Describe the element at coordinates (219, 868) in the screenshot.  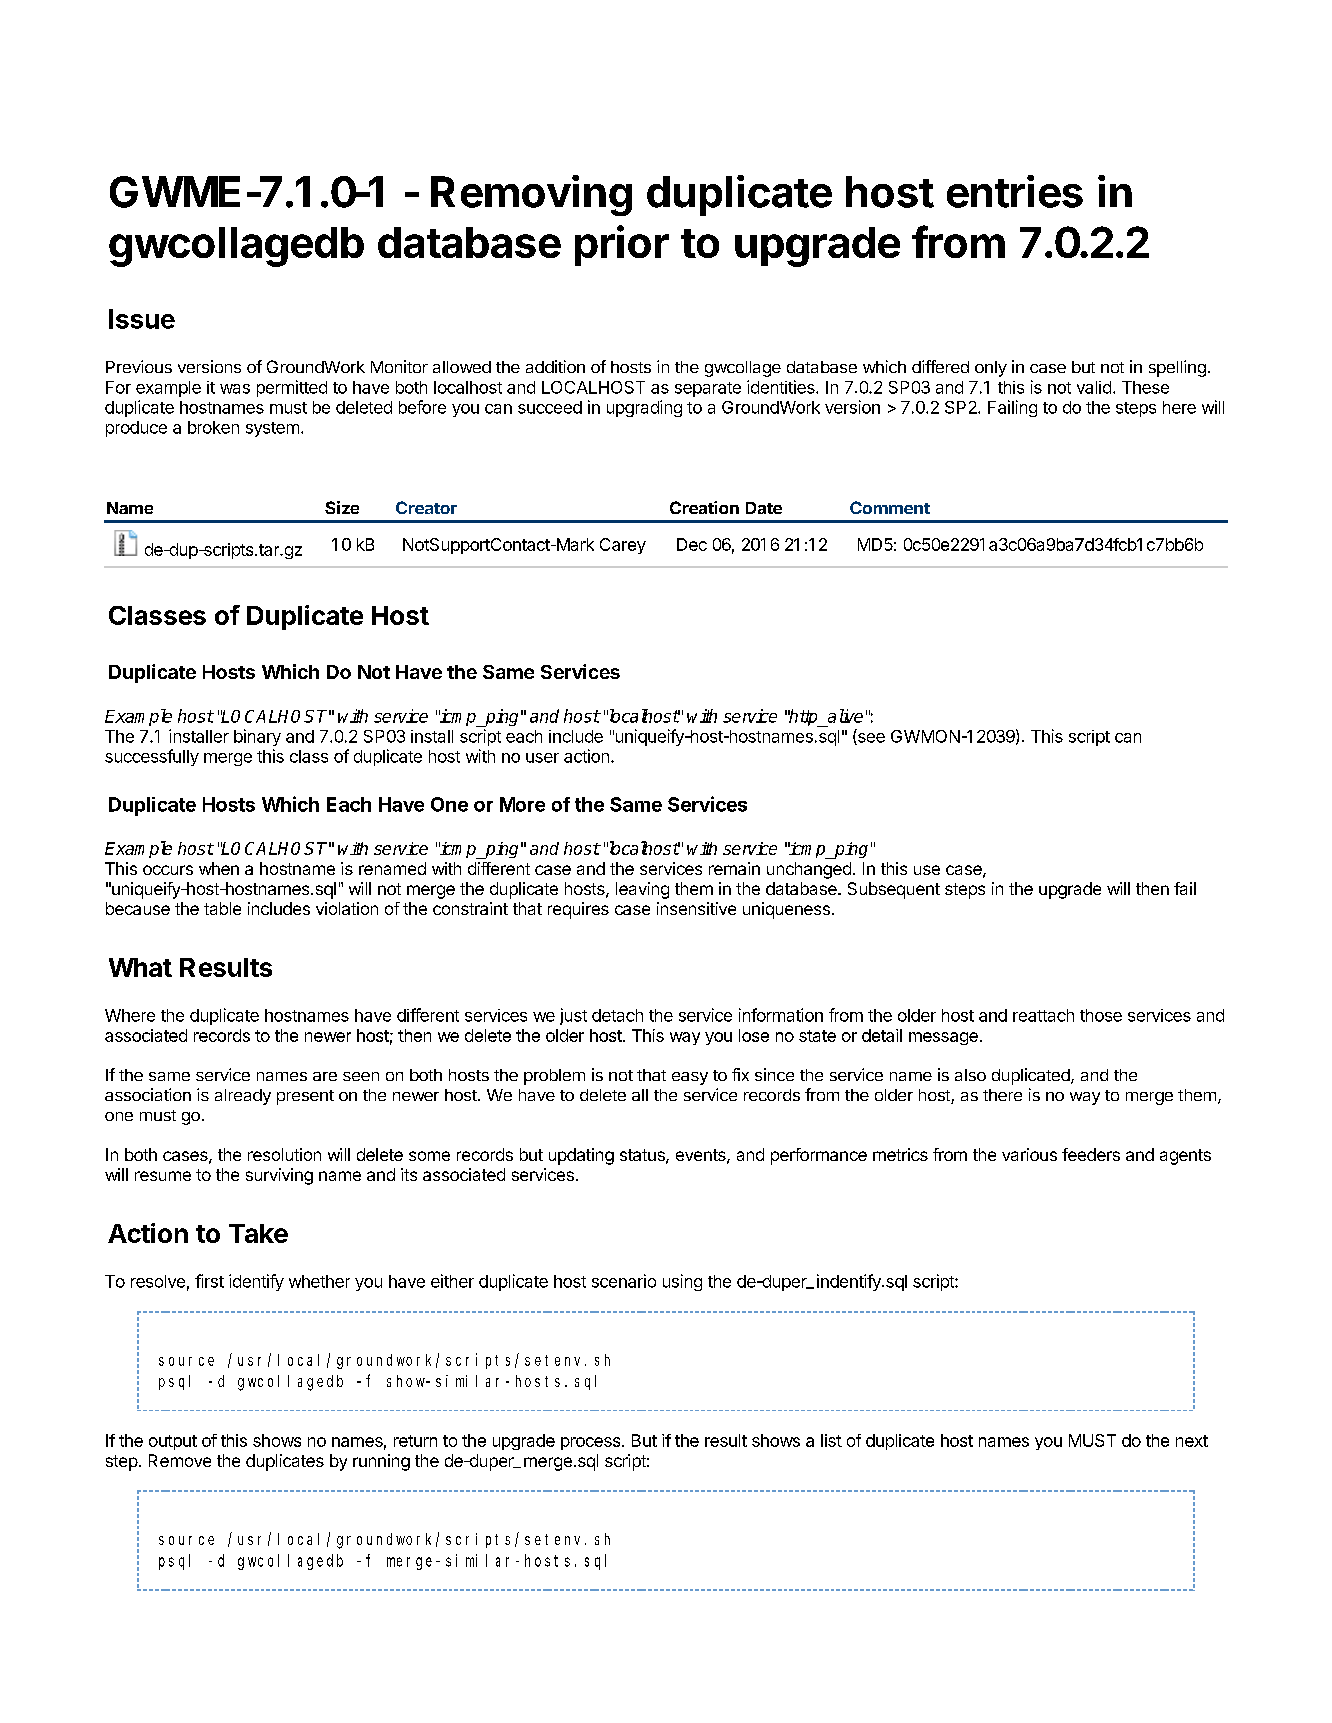
I see `when` at that location.
